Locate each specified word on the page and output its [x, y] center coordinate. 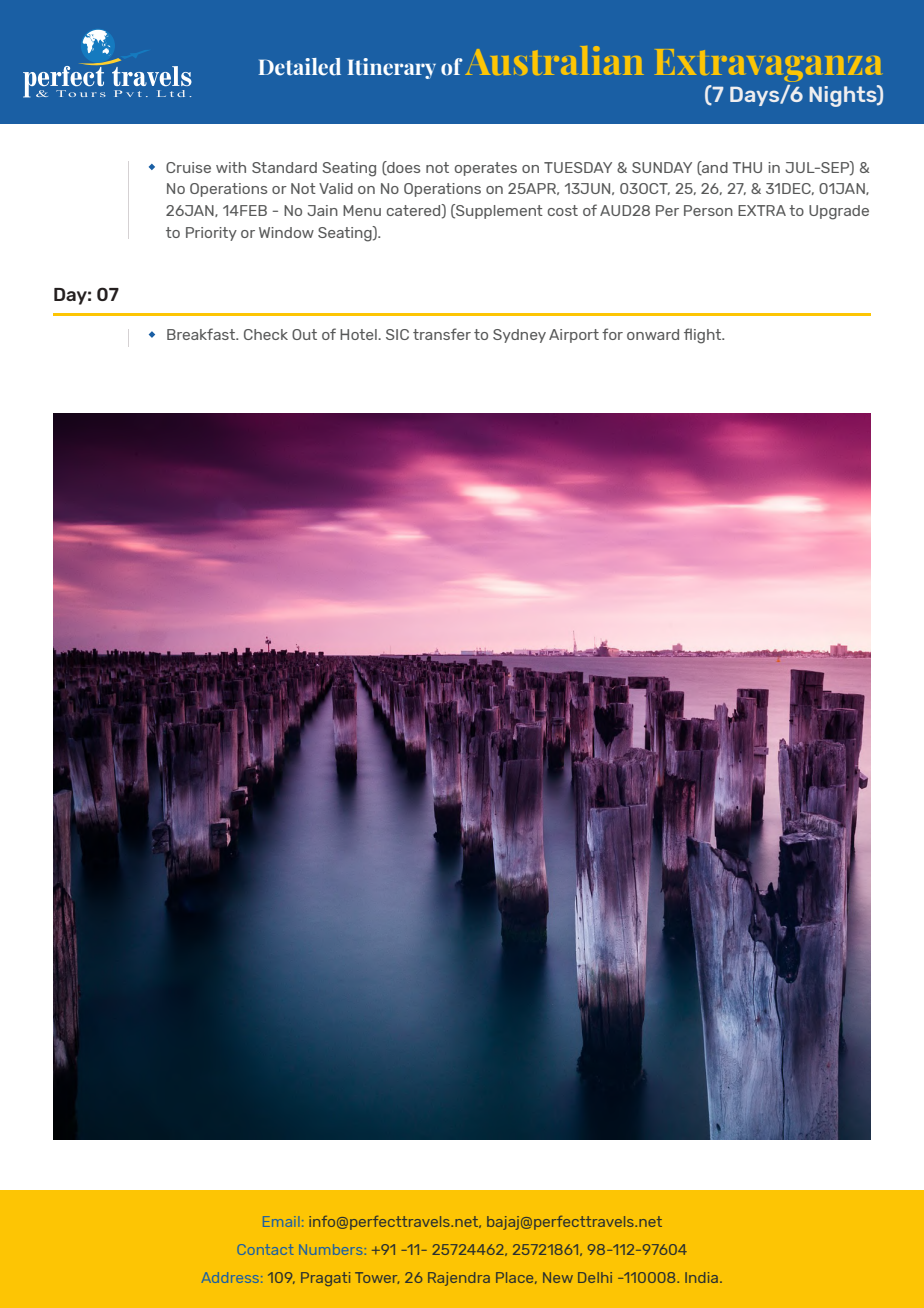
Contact [265, 1249]
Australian [554, 60]
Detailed [300, 67]
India [701, 1277]
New [558, 1277]
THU [747, 167]
